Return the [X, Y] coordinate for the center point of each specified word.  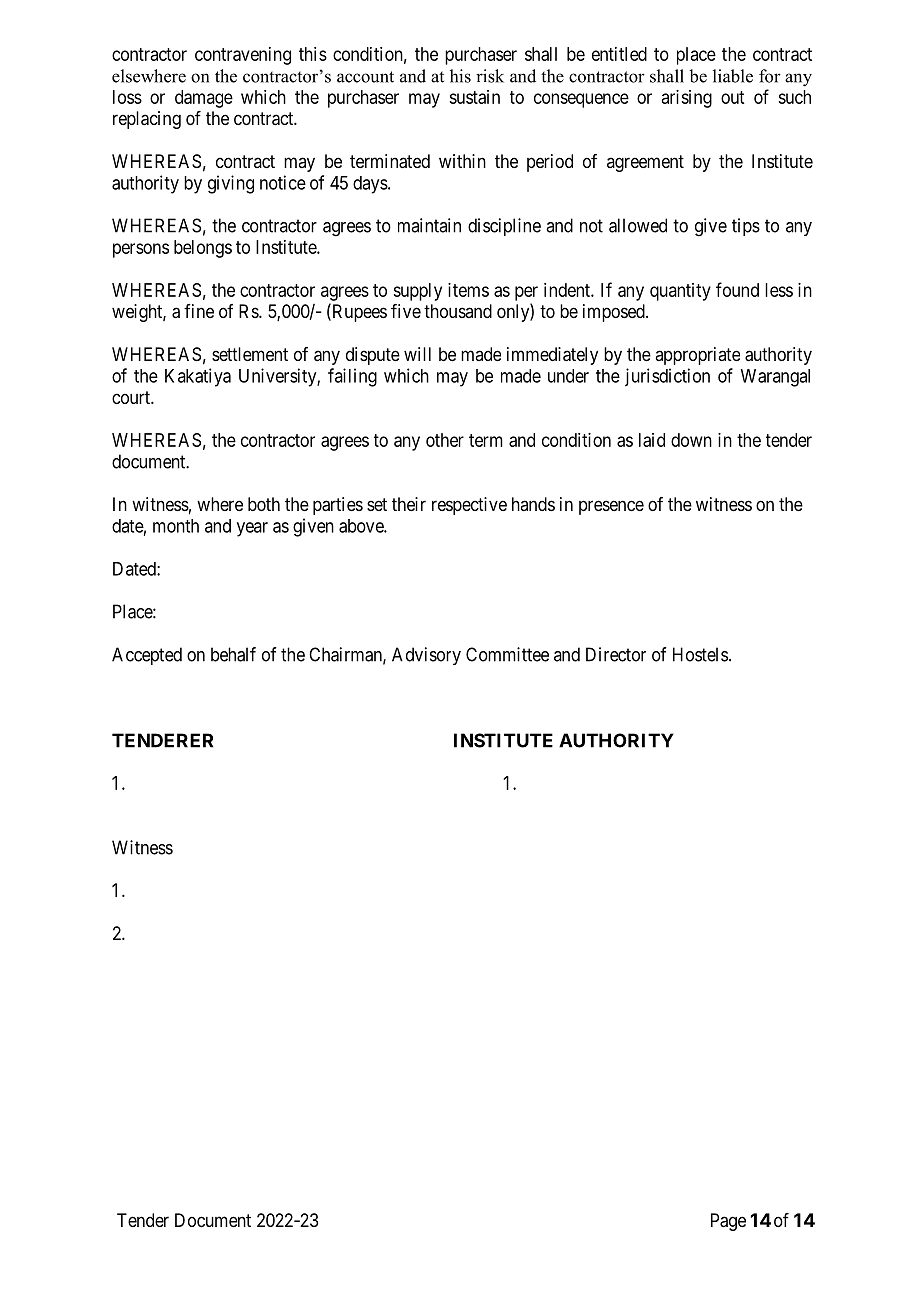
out [732, 97]
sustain [474, 97]
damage [204, 99]
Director [616, 654]
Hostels [700, 654]
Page [728, 1222]
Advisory [426, 656]
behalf [233, 654]
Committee [507, 654]
